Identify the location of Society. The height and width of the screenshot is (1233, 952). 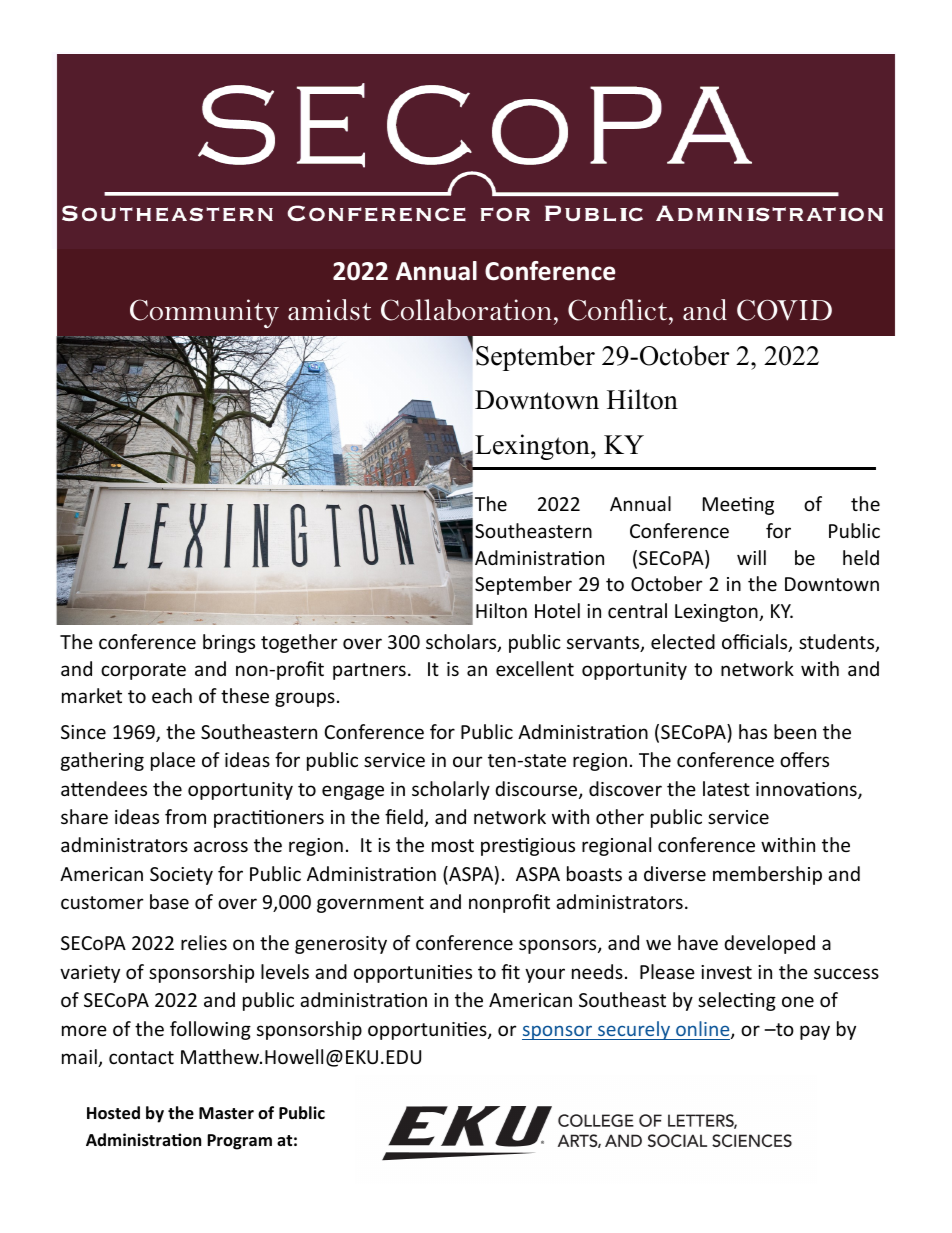
(181, 876).
